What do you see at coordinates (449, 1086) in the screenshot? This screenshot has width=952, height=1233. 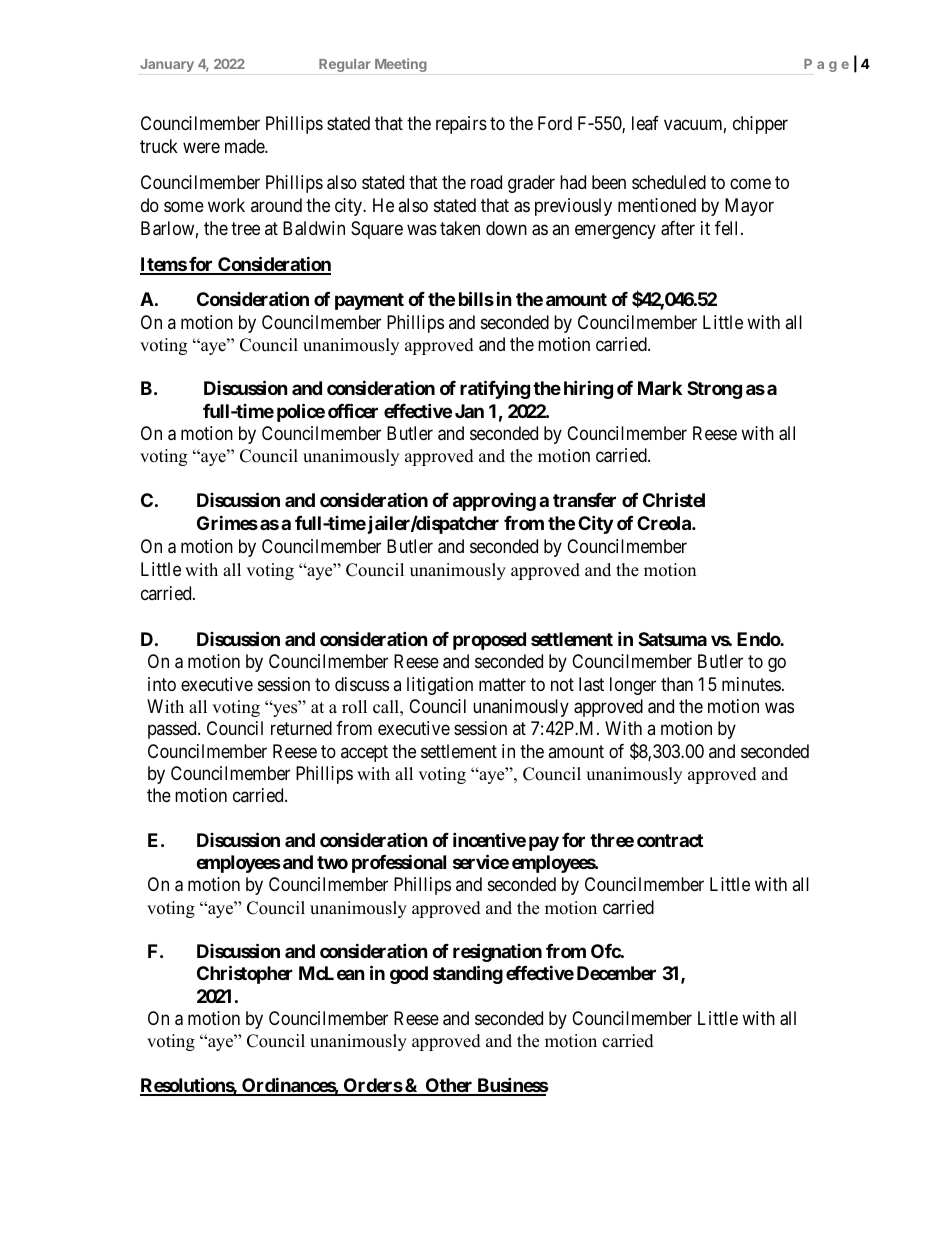 I see `Other` at bounding box center [449, 1086].
